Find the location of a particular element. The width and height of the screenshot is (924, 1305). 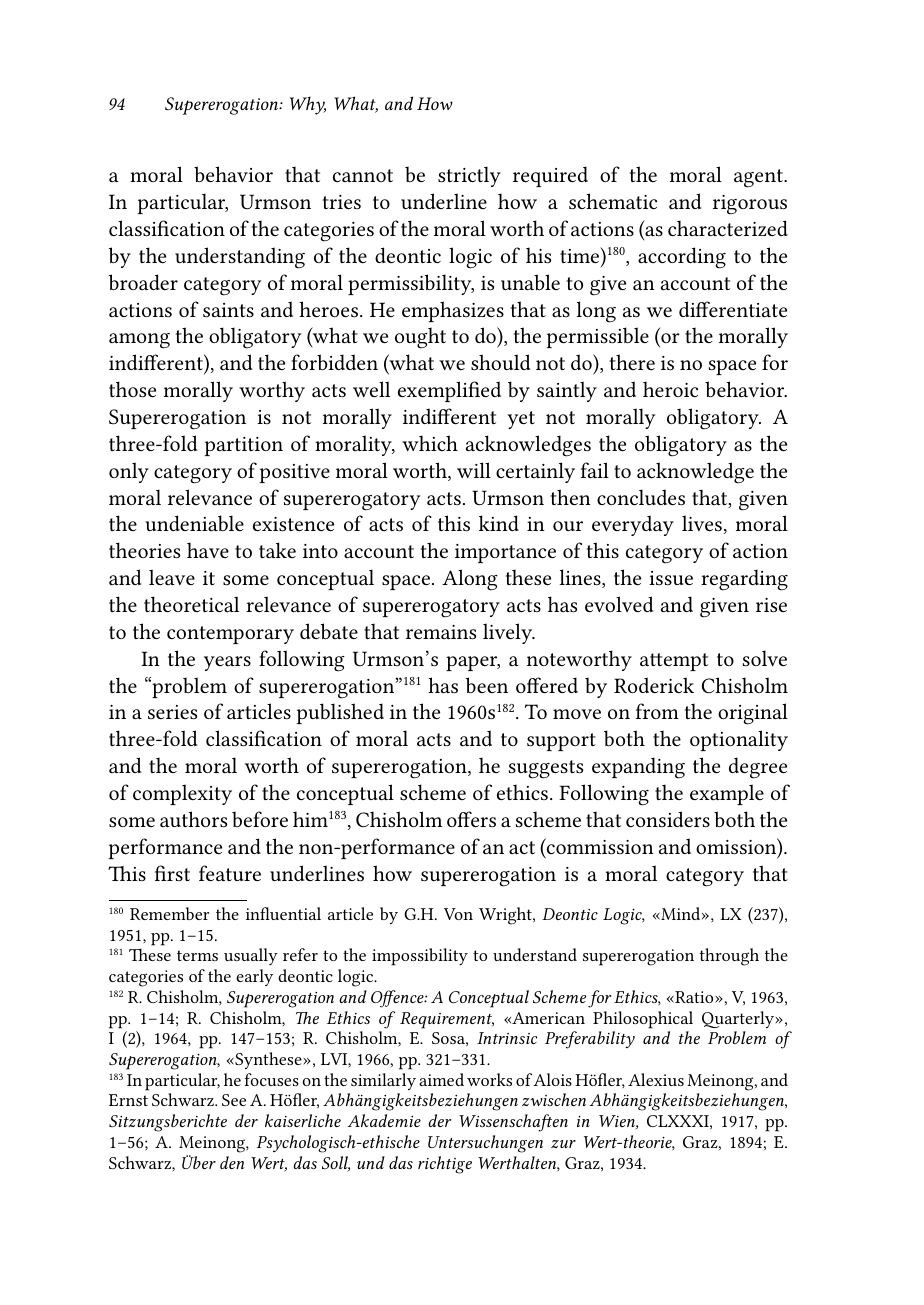

agent is located at coordinates (759, 178).
